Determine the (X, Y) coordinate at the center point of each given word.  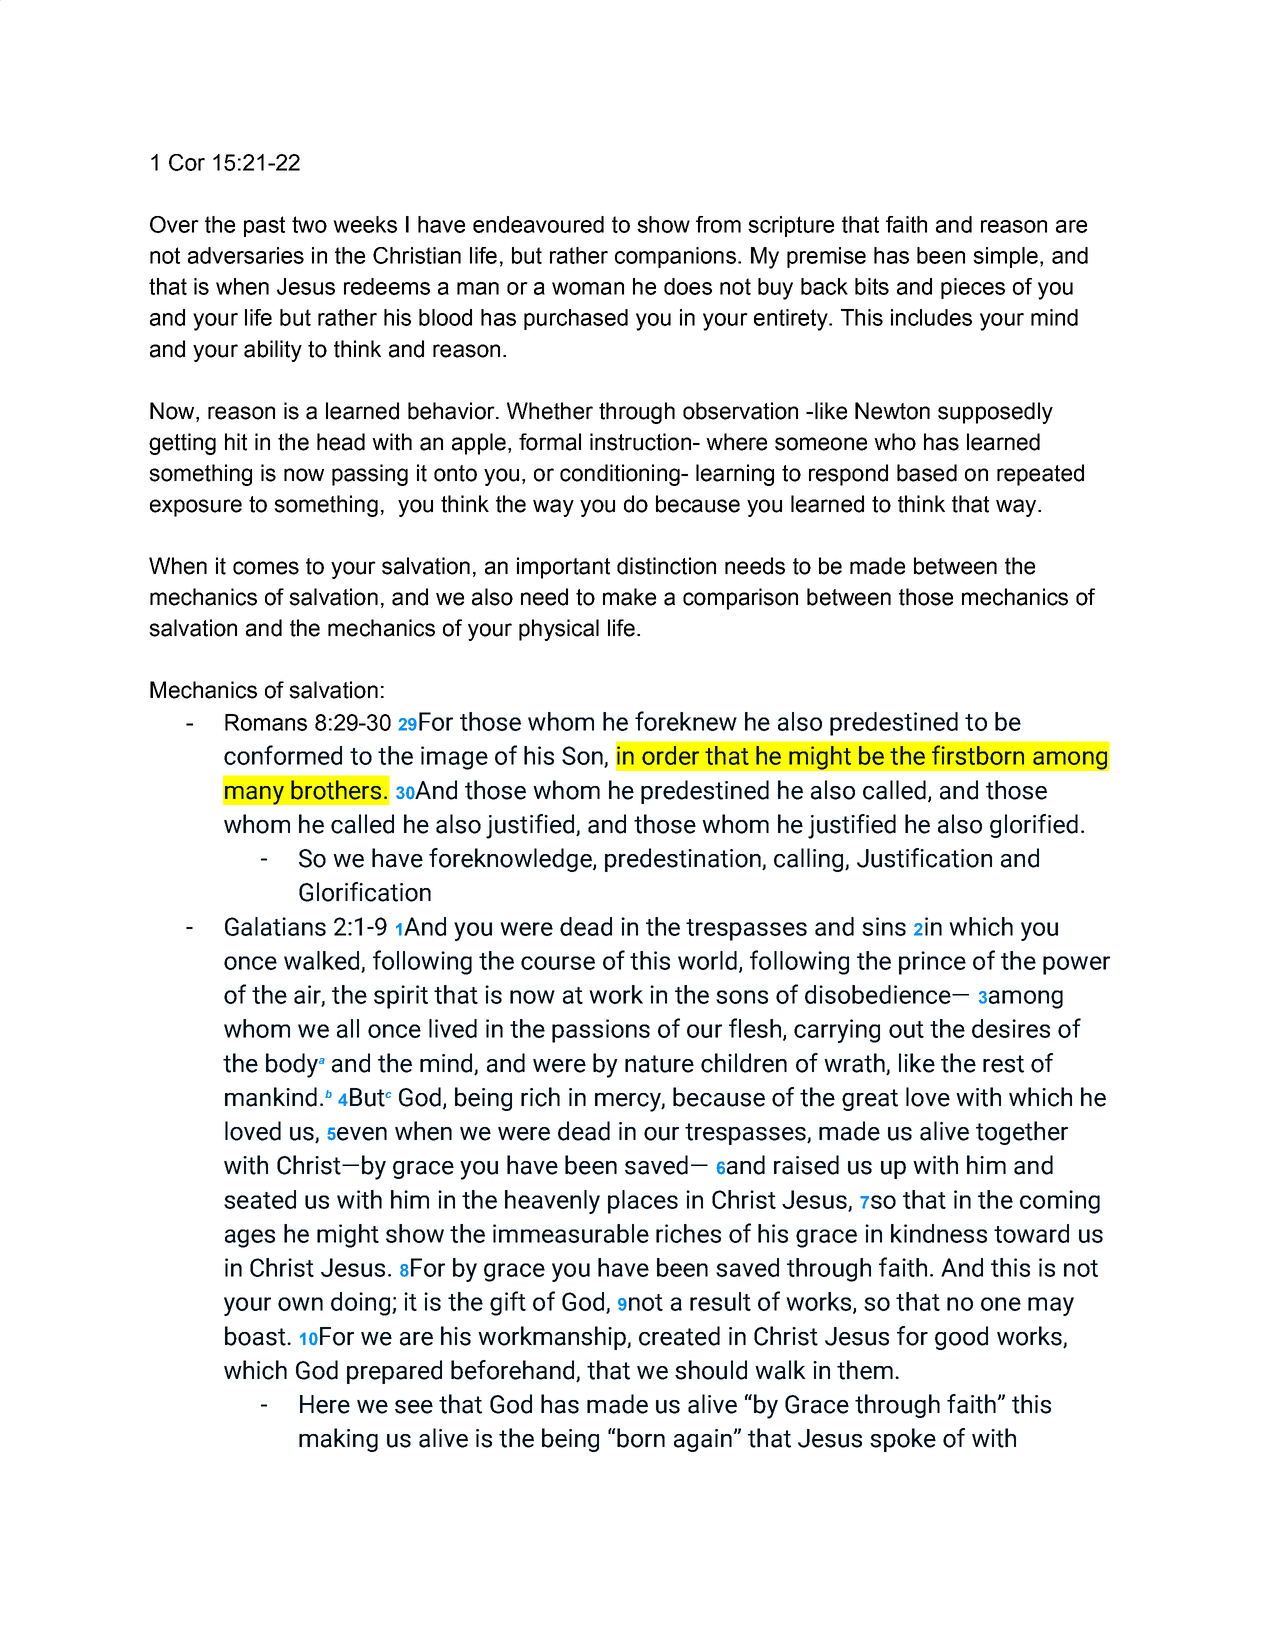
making (338, 1440)
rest (1003, 1064)
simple (1005, 257)
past (264, 226)
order (670, 755)
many (254, 795)
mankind (271, 1097)
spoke (903, 1440)
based (927, 473)
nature (659, 1064)
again (703, 1440)
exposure (196, 508)
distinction (666, 566)
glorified (1034, 826)
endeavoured (538, 224)
